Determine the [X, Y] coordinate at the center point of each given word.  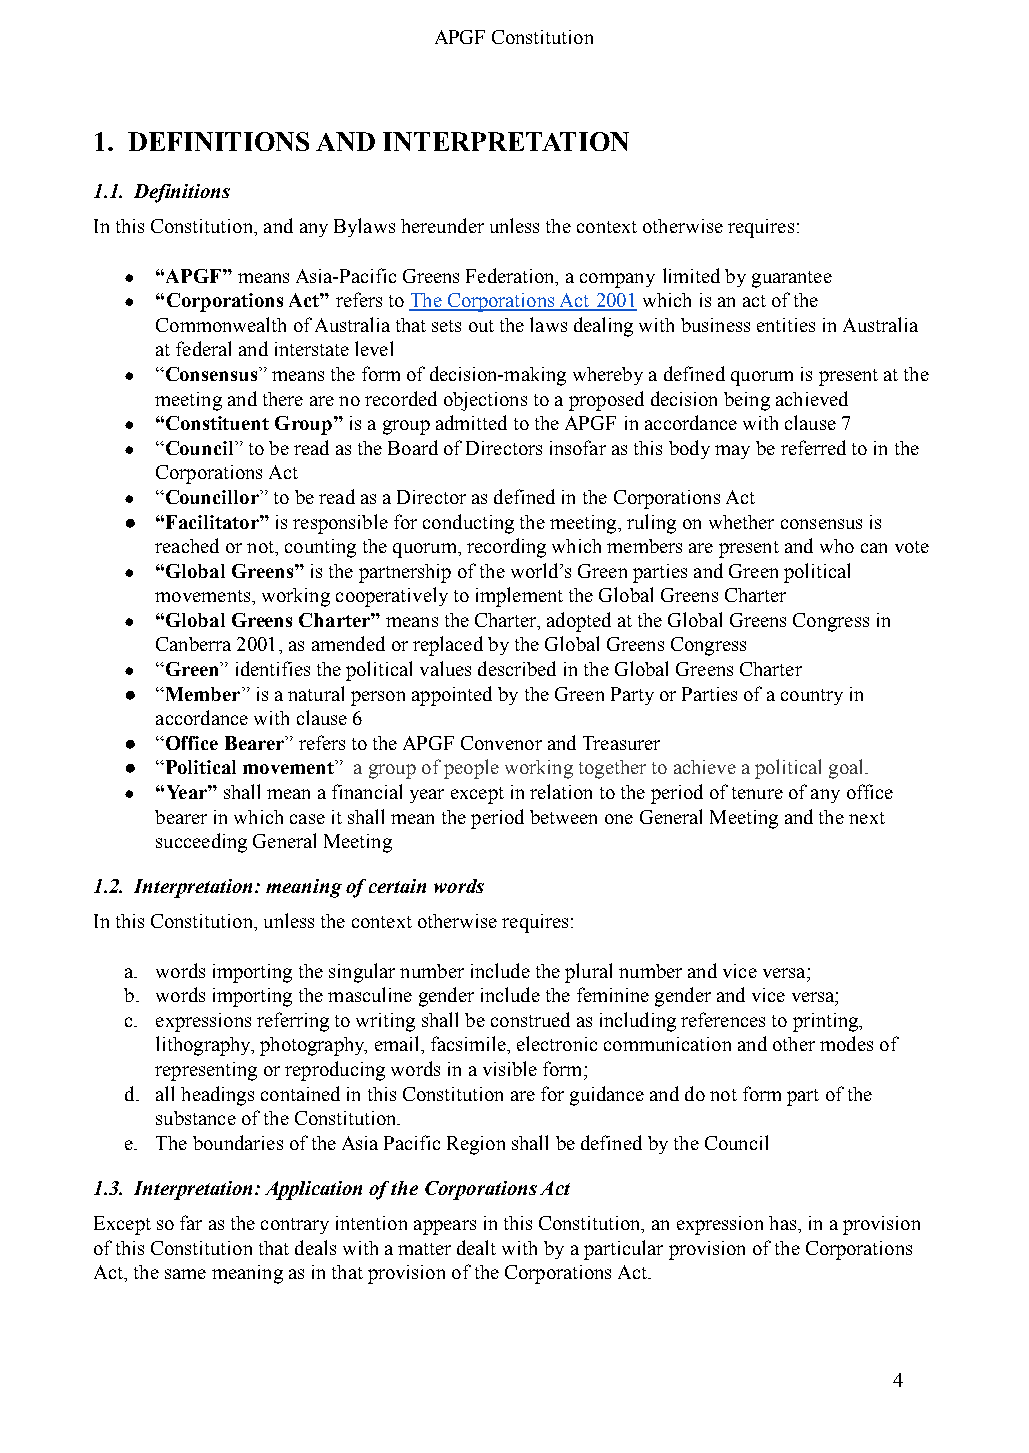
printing [827, 1022]
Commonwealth [221, 324]
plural [588, 973]
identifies [273, 668]
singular [362, 973]
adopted [579, 622]
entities [786, 325]
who [837, 546]
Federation [511, 275]
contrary [295, 1226]
